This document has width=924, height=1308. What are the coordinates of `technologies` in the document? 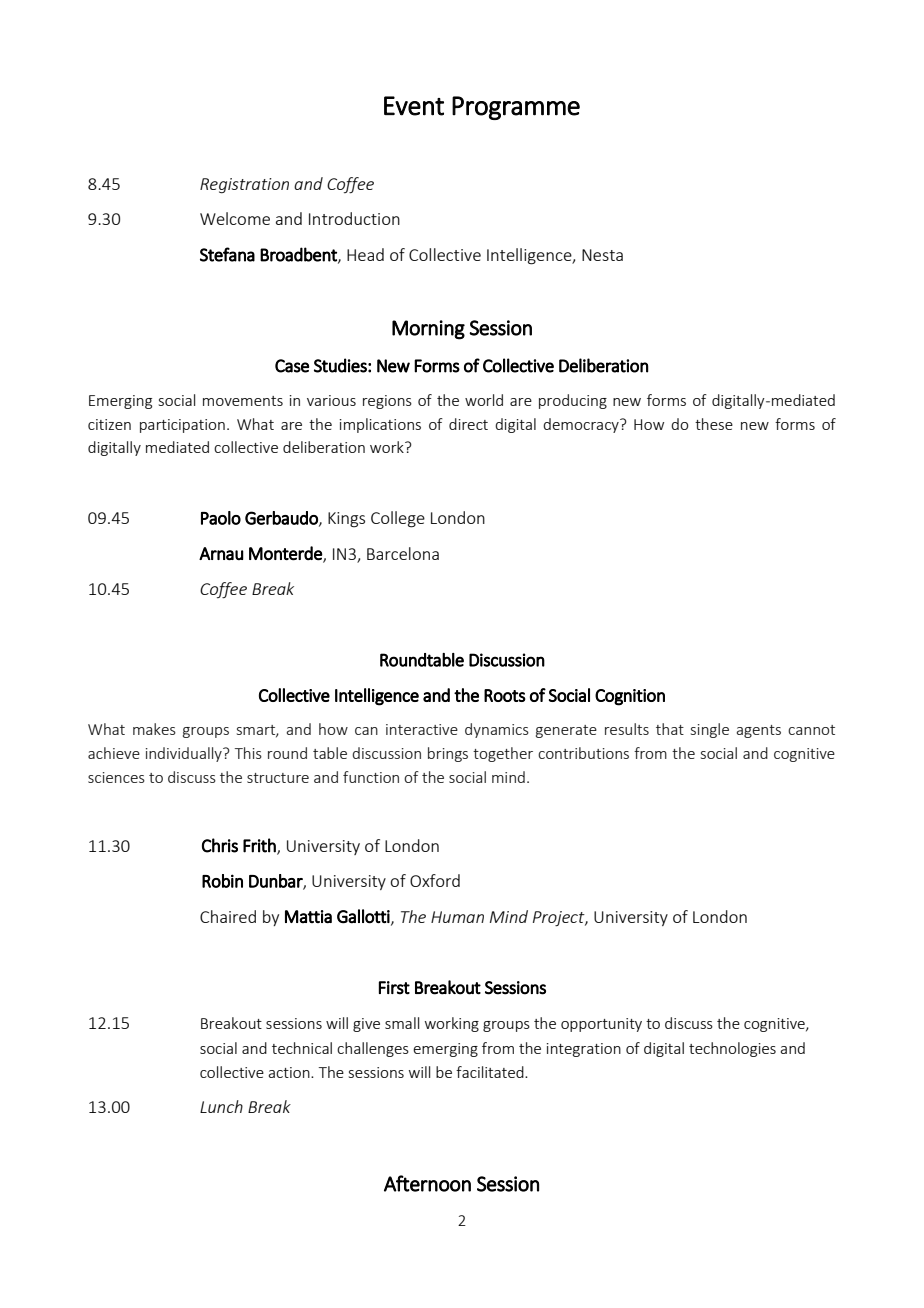 It's located at (732, 1049).
